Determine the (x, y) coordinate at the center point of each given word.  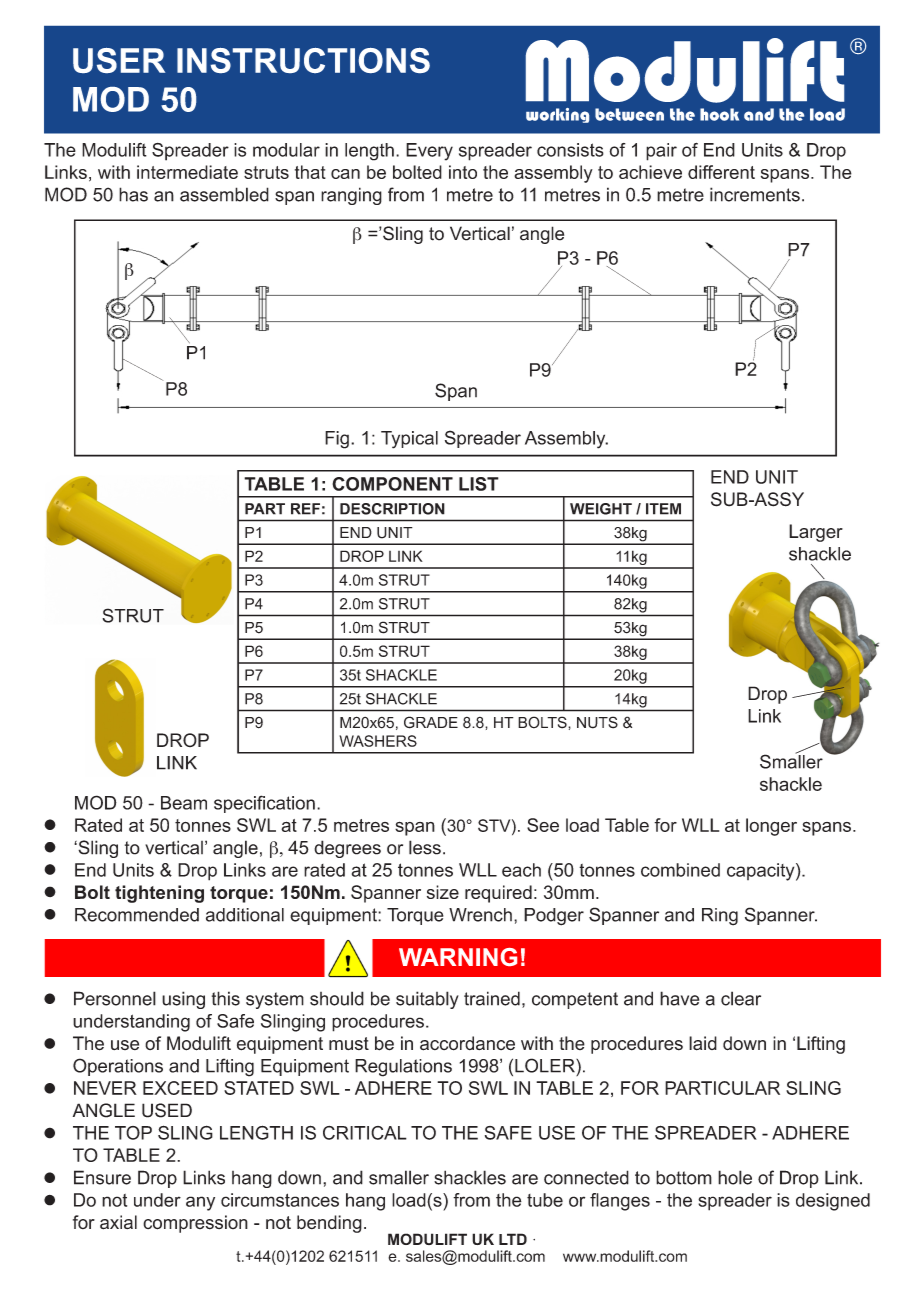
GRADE (431, 722)
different (721, 172)
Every (429, 152)
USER (119, 60)
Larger (816, 533)
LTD (513, 1239)
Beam (184, 803)
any (200, 1203)
